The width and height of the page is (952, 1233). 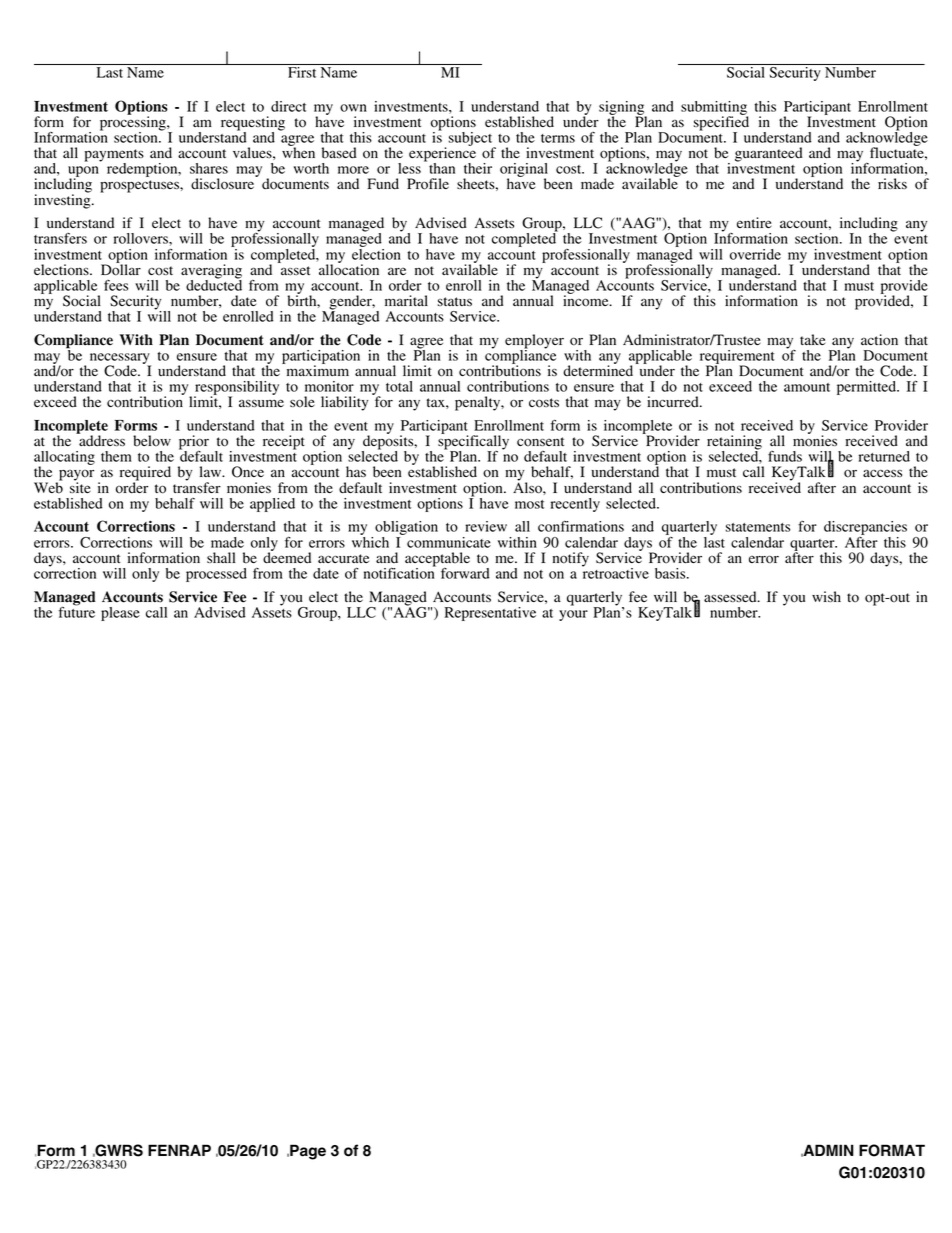 I want to click on direct, so click(x=288, y=106).
